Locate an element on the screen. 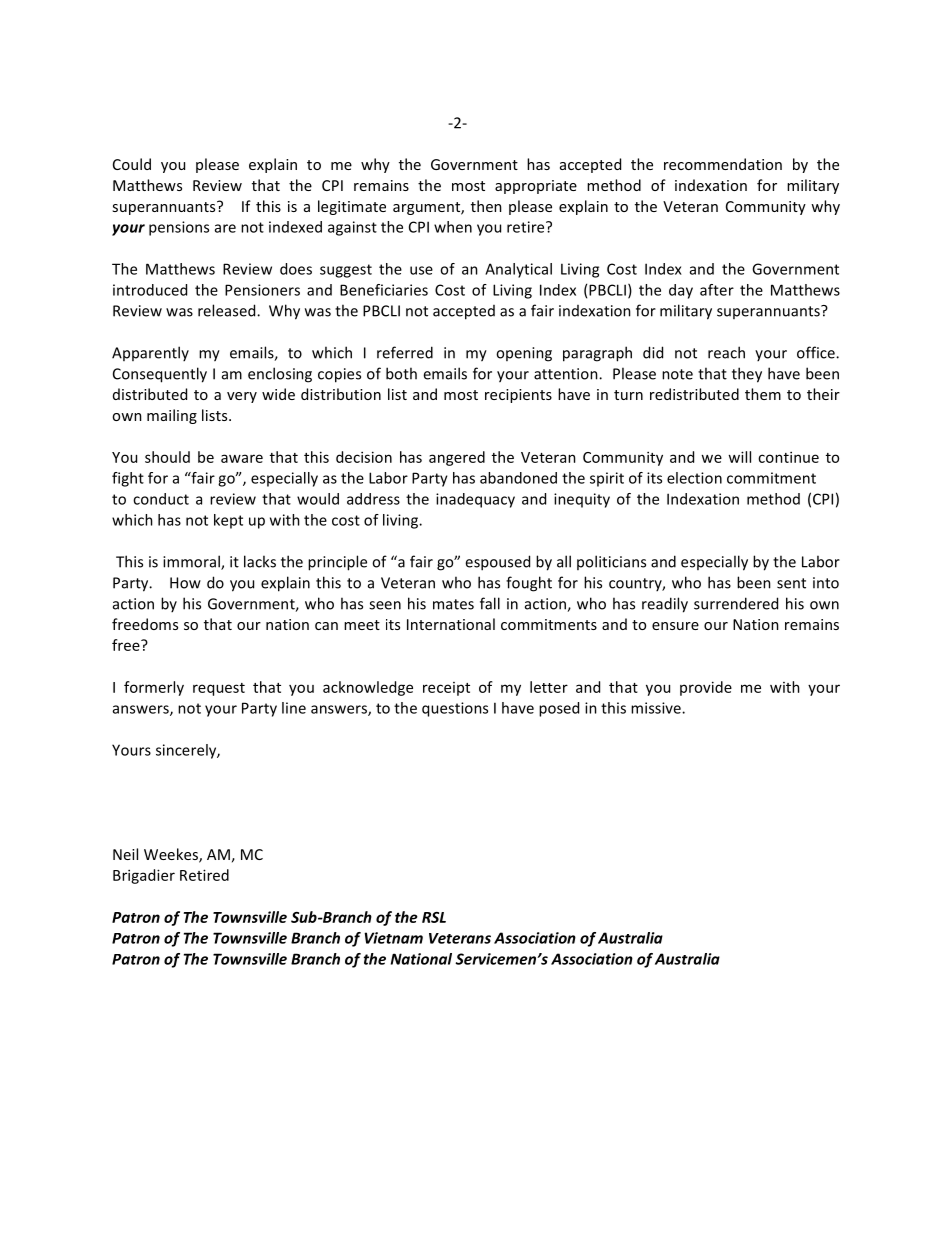  then is located at coordinates (486, 206).
